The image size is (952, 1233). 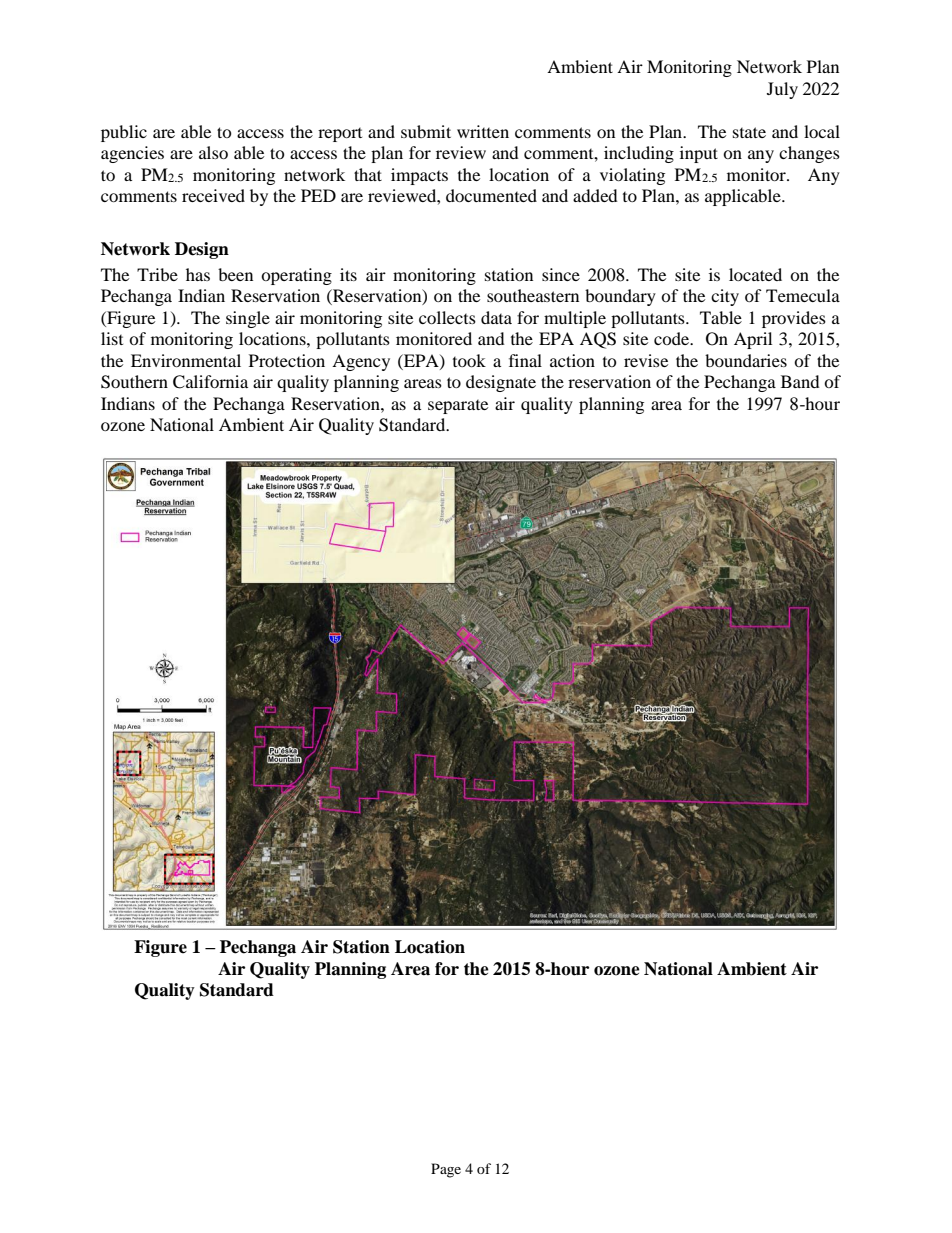 What do you see at coordinates (134, 382) in the image?
I see `Southern` at bounding box center [134, 382].
